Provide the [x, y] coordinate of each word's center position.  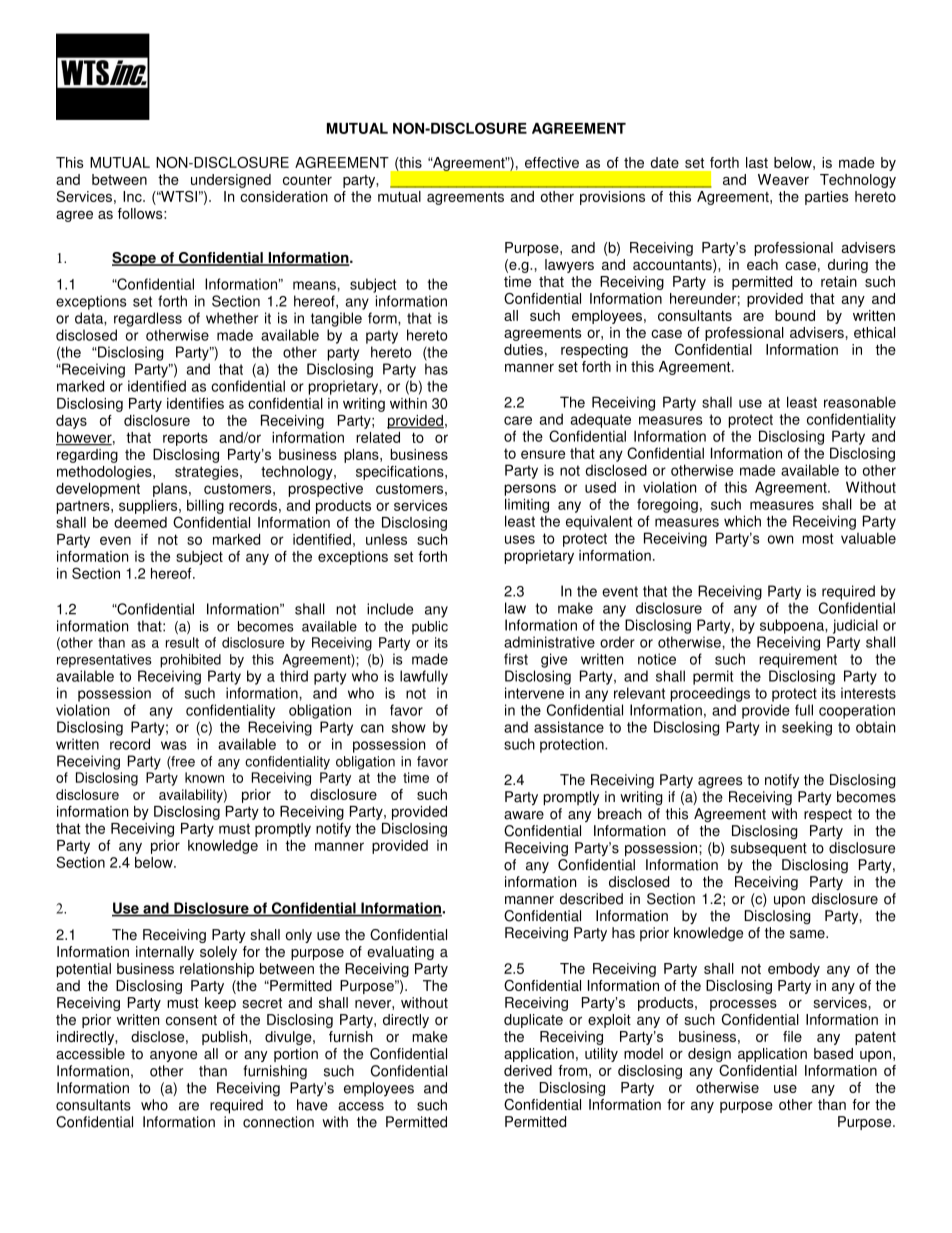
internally [165, 953]
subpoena [793, 626]
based [833, 1053]
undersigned [231, 181]
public [430, 627]
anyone [173, 1056]
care [518, 420]
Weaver [783, 179]
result [182, 642]
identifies [195, 403]
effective [552, 162]
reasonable [860, 402]
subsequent [769, 849]
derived [528, 1070]
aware [524, 815]
